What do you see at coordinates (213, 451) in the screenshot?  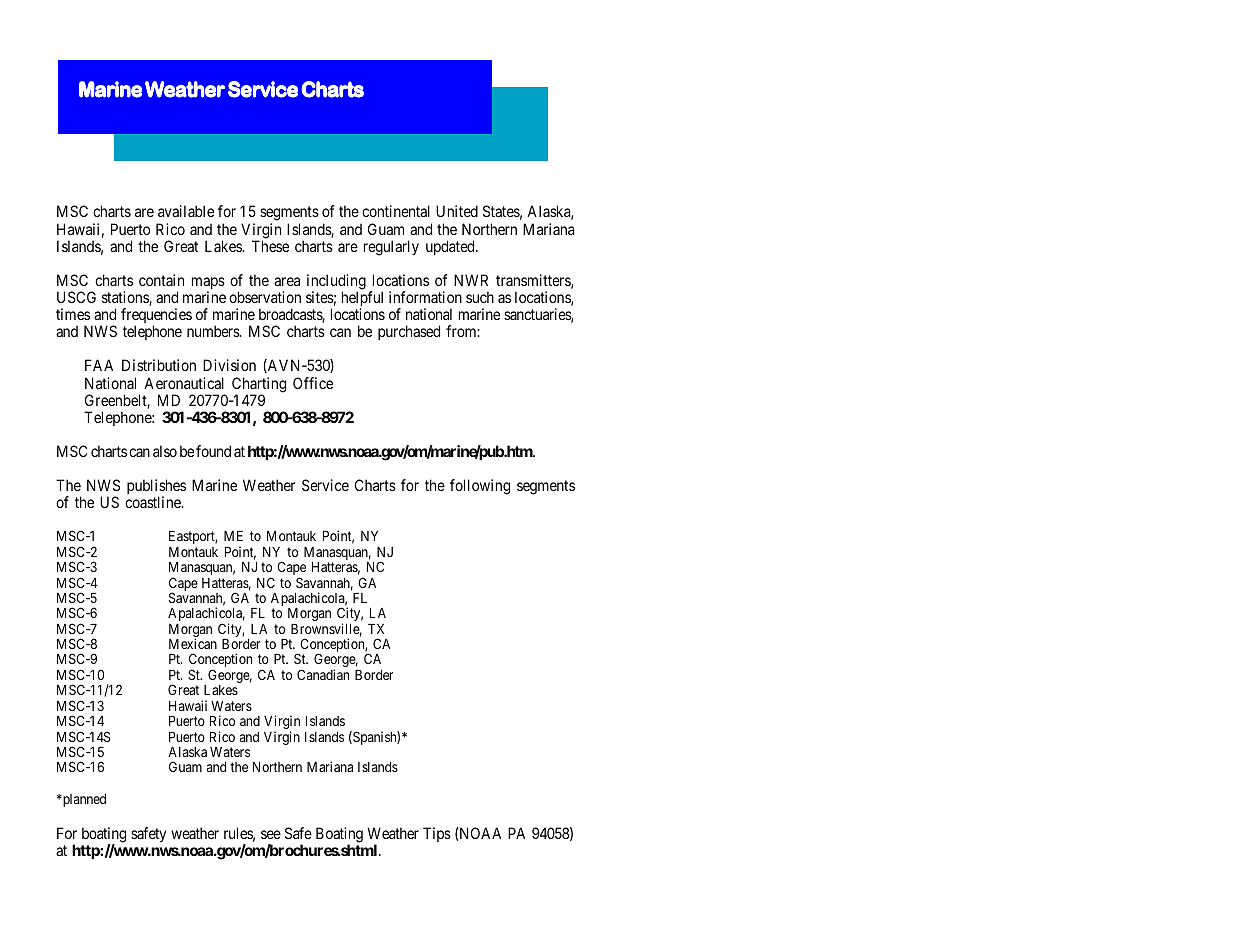 I see `found` at bounding box center [213, 451].
